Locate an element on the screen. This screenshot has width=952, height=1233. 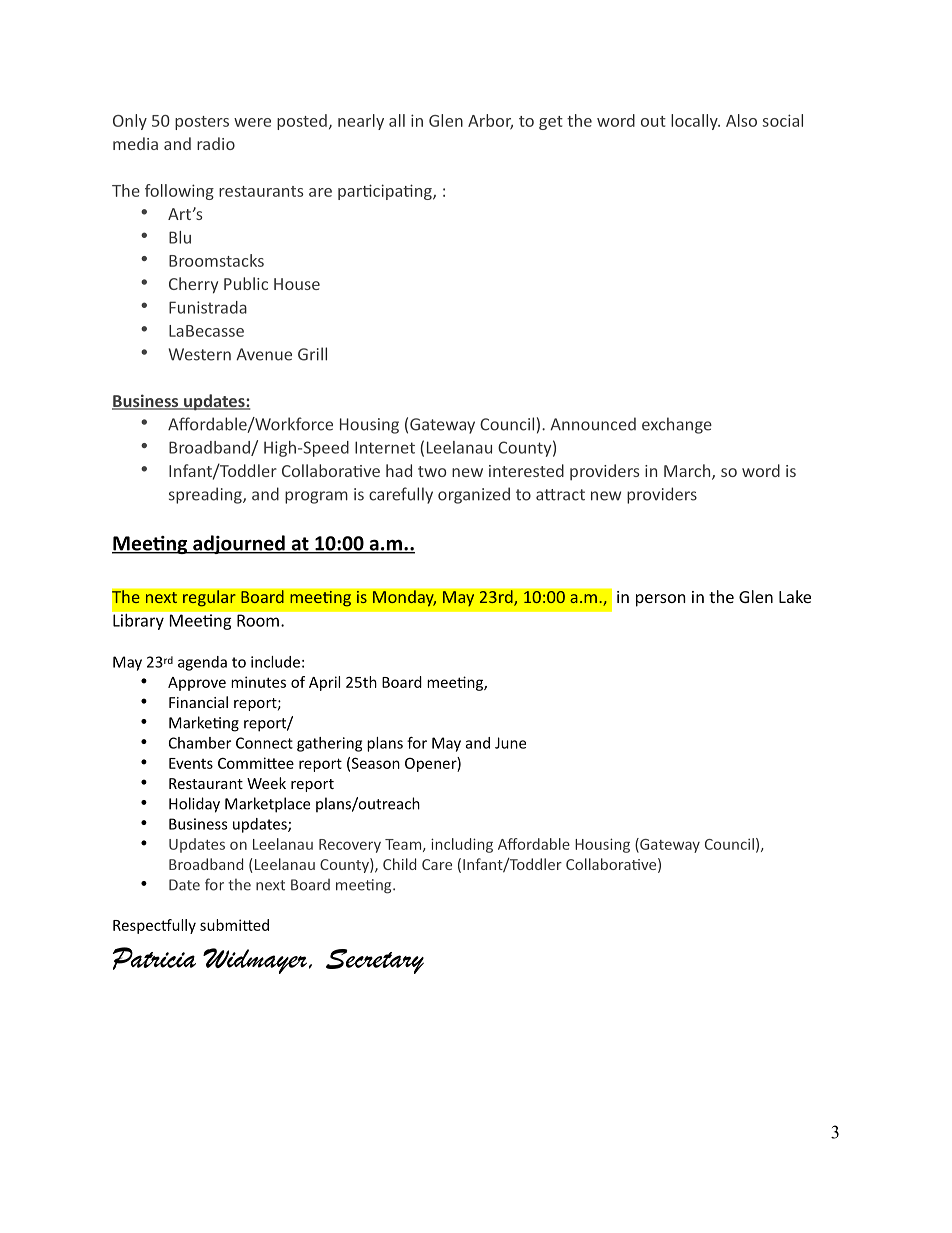
Western is located at coordinates (200, 354).
